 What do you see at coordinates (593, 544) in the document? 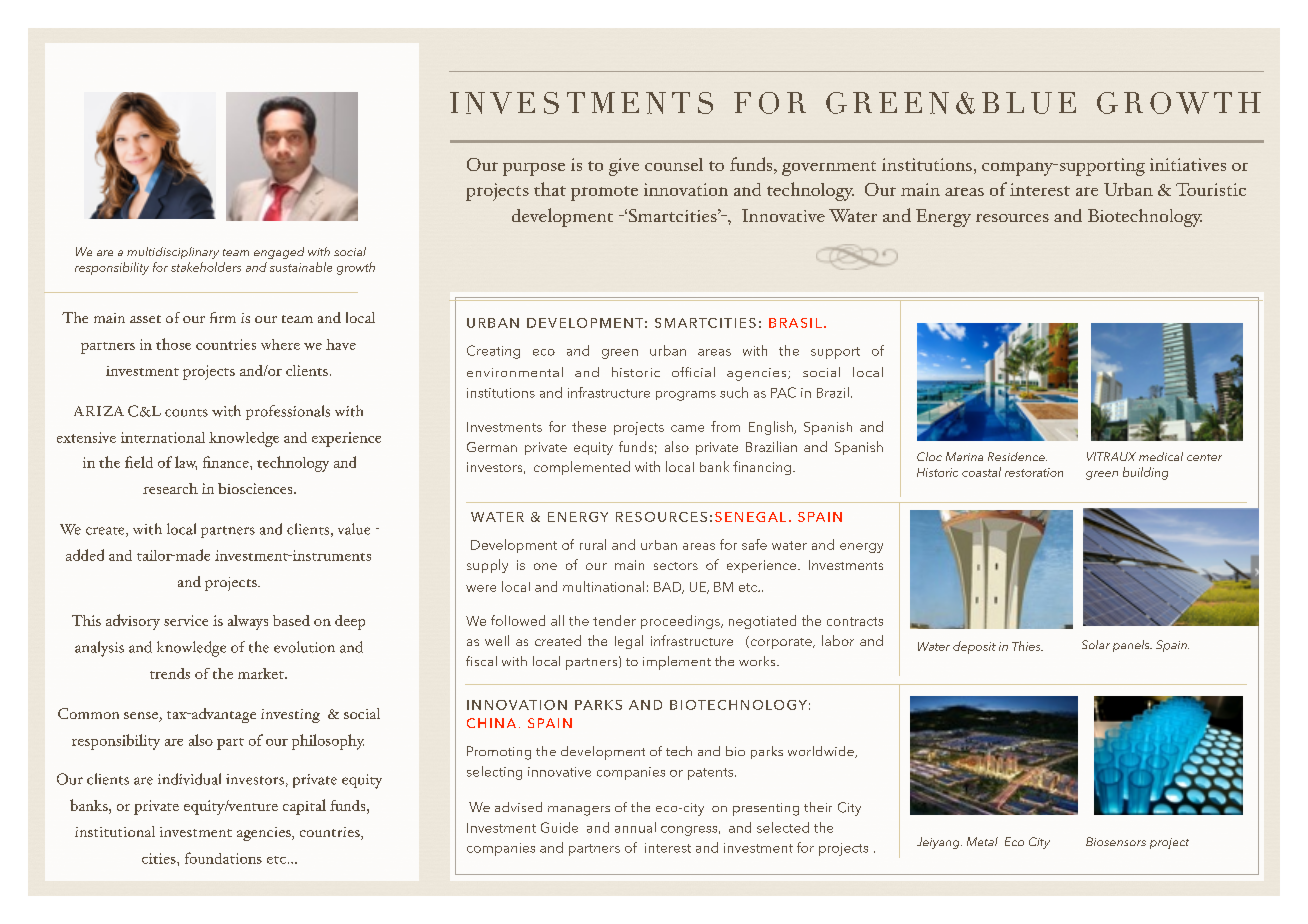
I see `rural` at bounding box center [593, 544].
